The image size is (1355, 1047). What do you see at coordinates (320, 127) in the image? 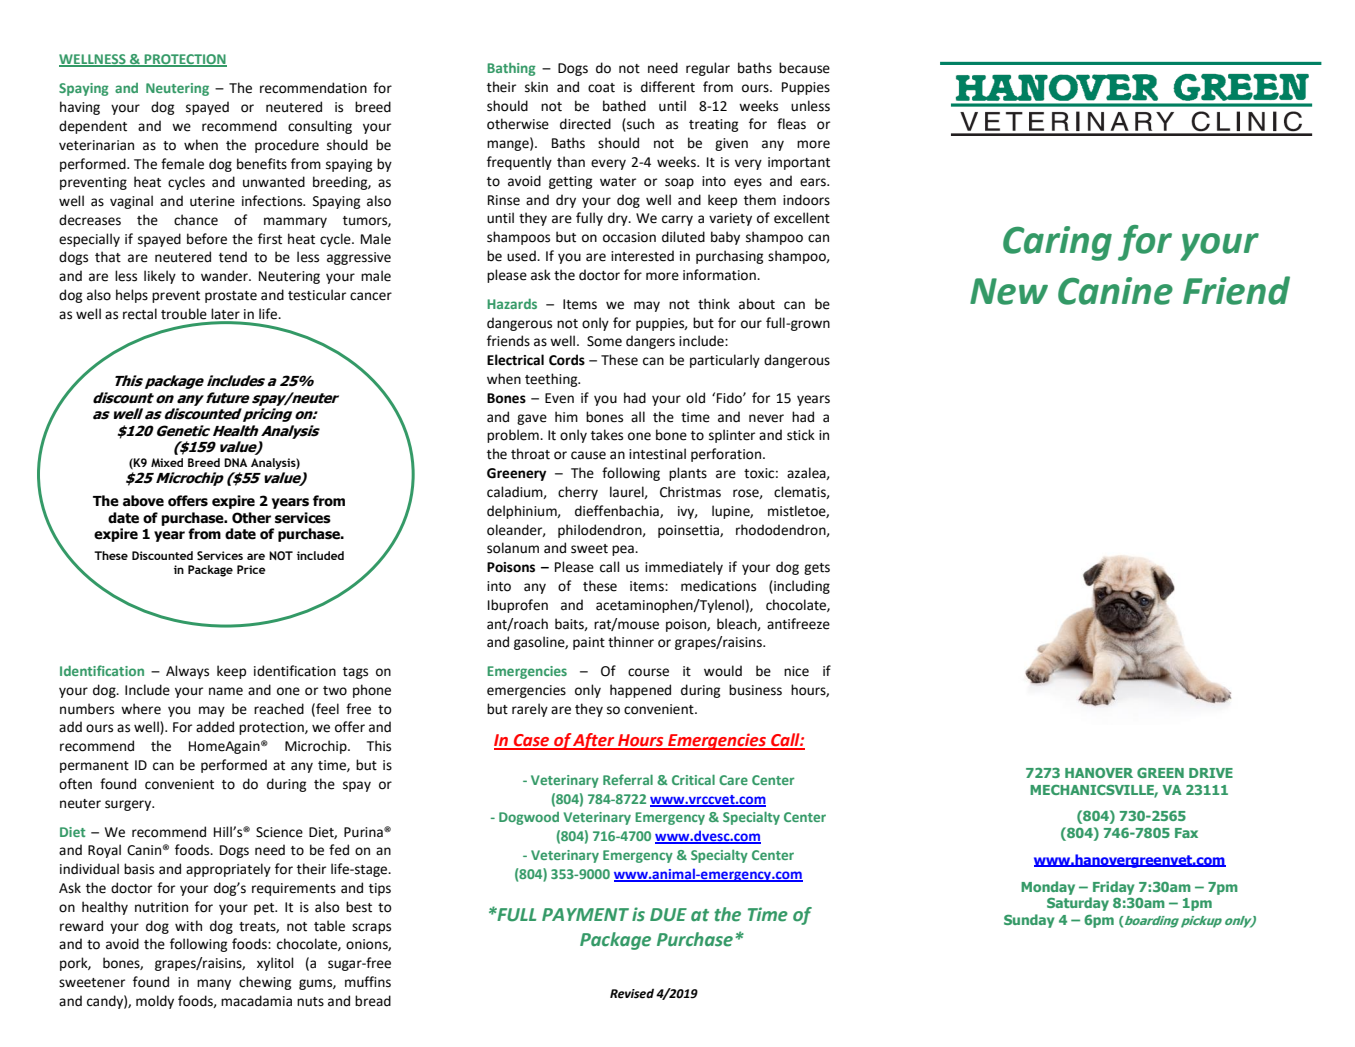
I see `consulting` at bounding box center [320, 127].
